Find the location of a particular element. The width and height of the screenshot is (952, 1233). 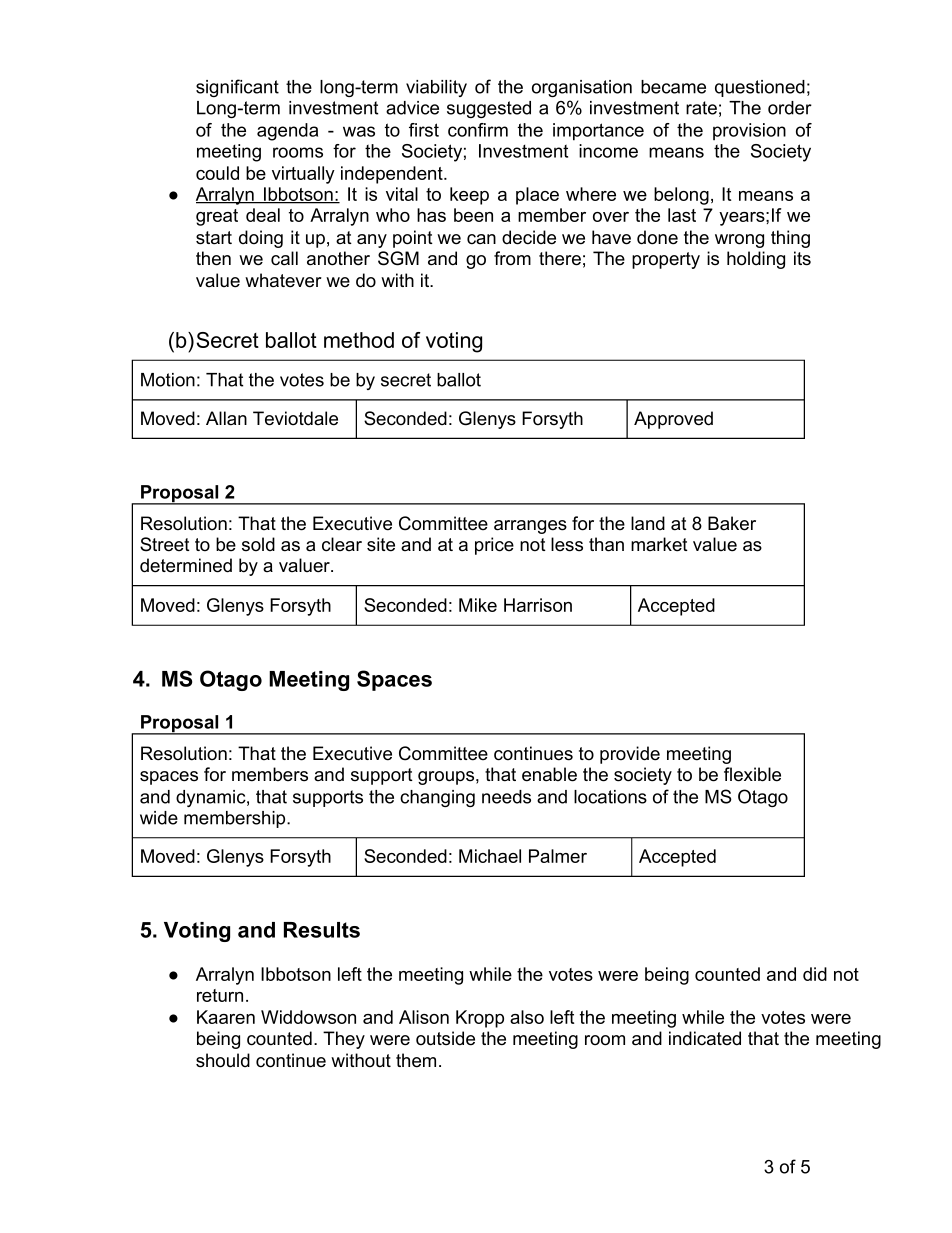

sold is located at coordinates (258, 544).
